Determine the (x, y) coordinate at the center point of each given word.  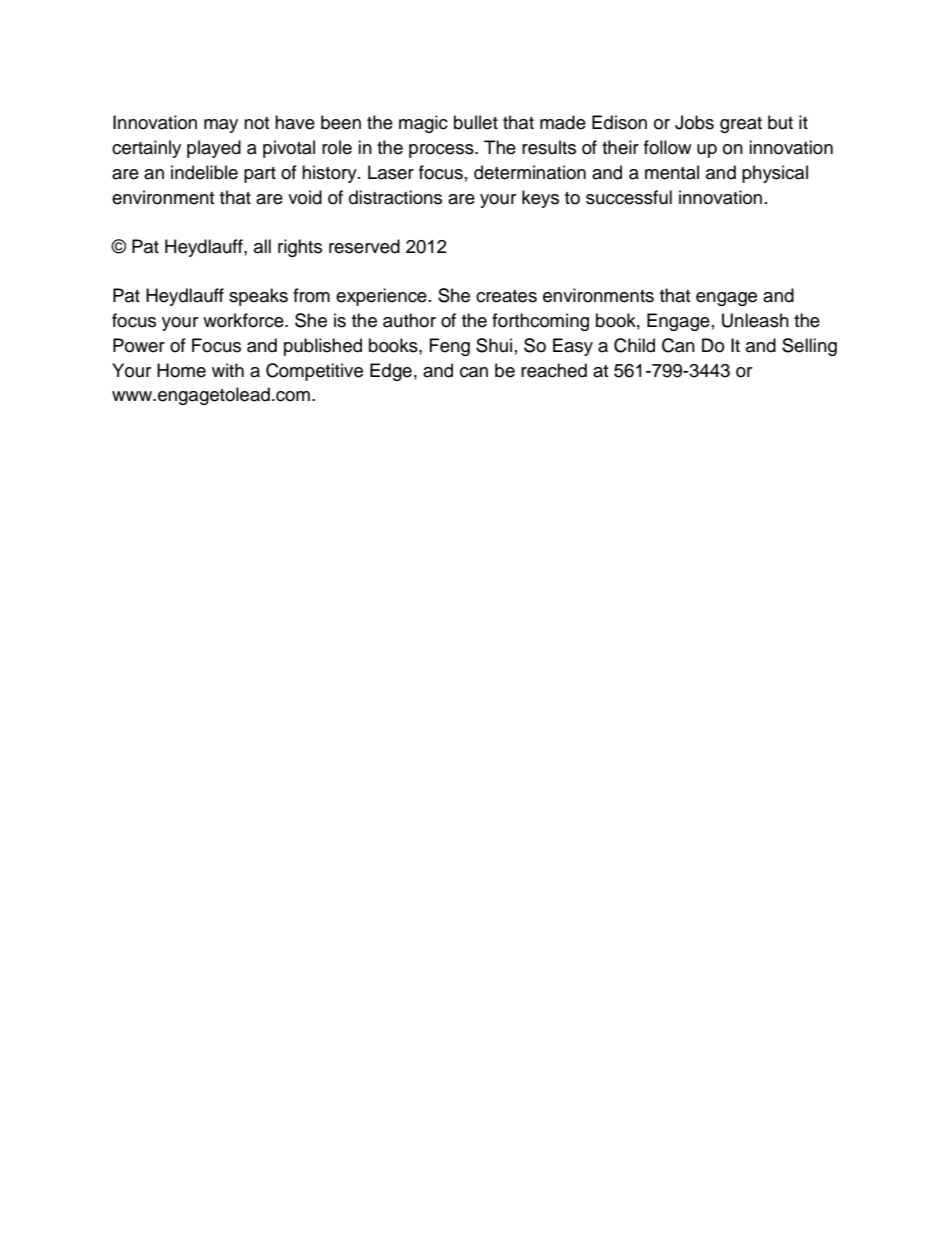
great (741, 125)
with (228, 370)
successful (629, 197)
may (221, 126)
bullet (476, 122)
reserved (364, 246)
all (262, 246)
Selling (809, 347)
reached (554, 370)
